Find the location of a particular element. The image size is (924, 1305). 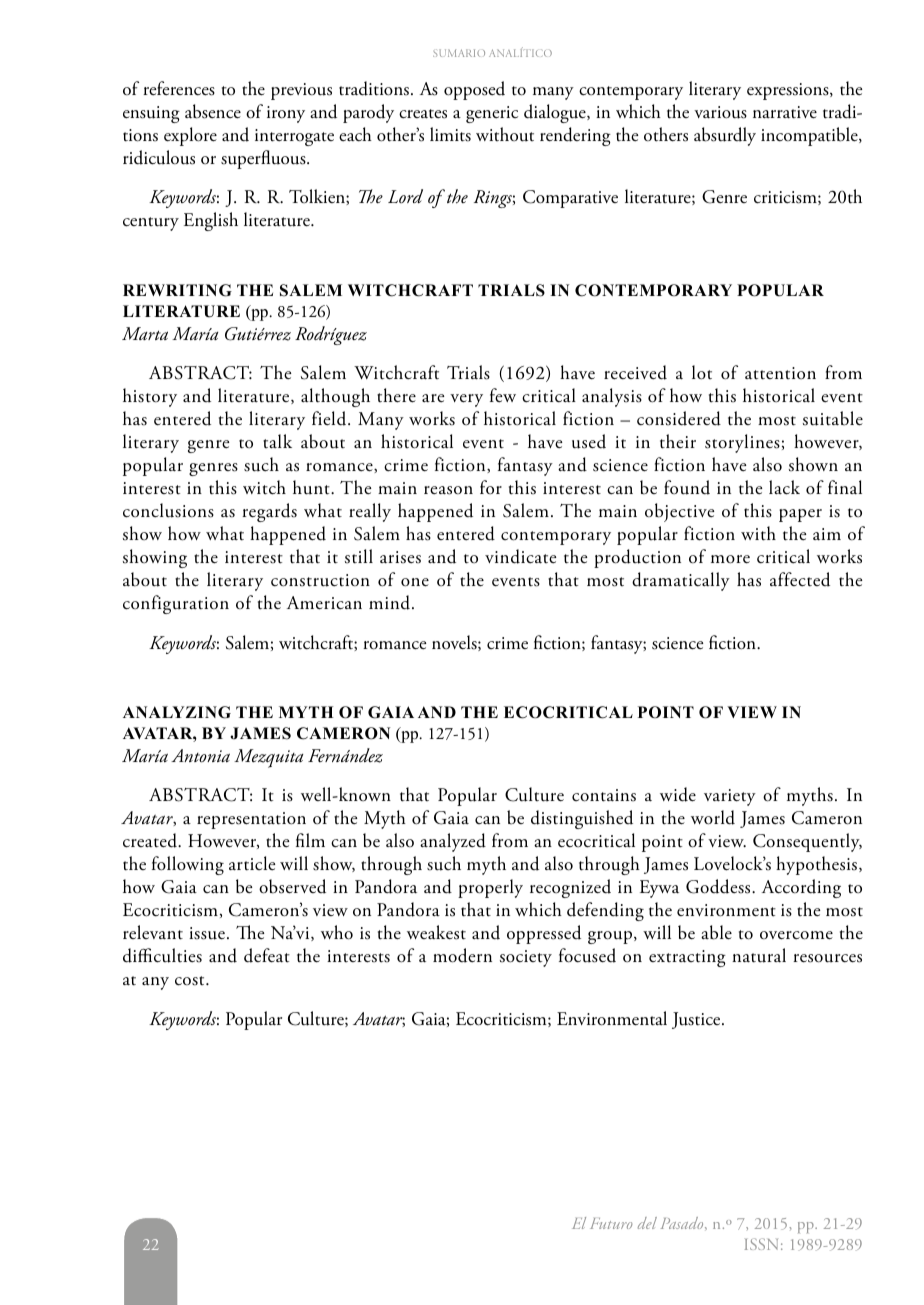

representation is located at coordinates (251, 820).
